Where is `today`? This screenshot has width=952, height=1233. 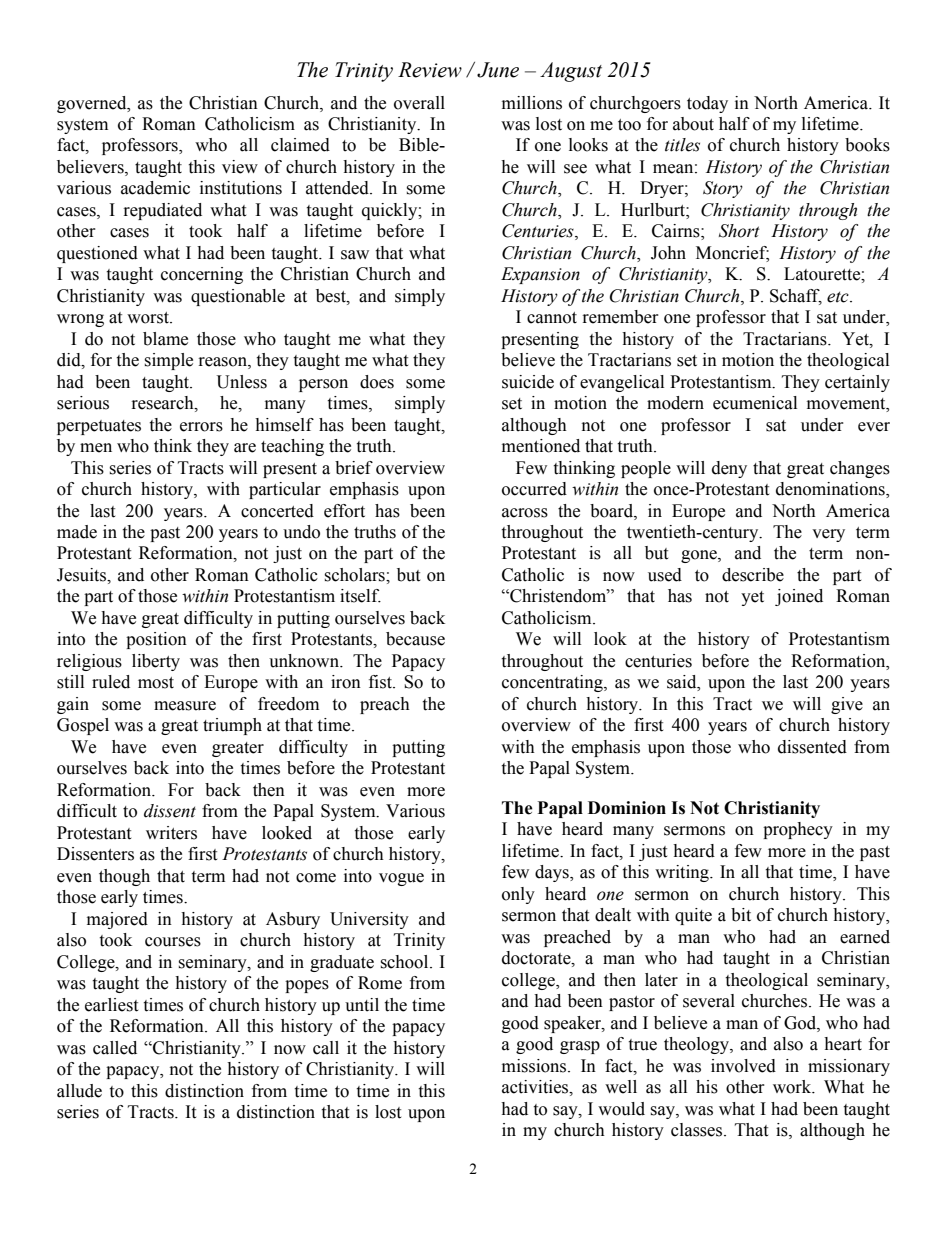 today is located at coordinates (707, 104).
